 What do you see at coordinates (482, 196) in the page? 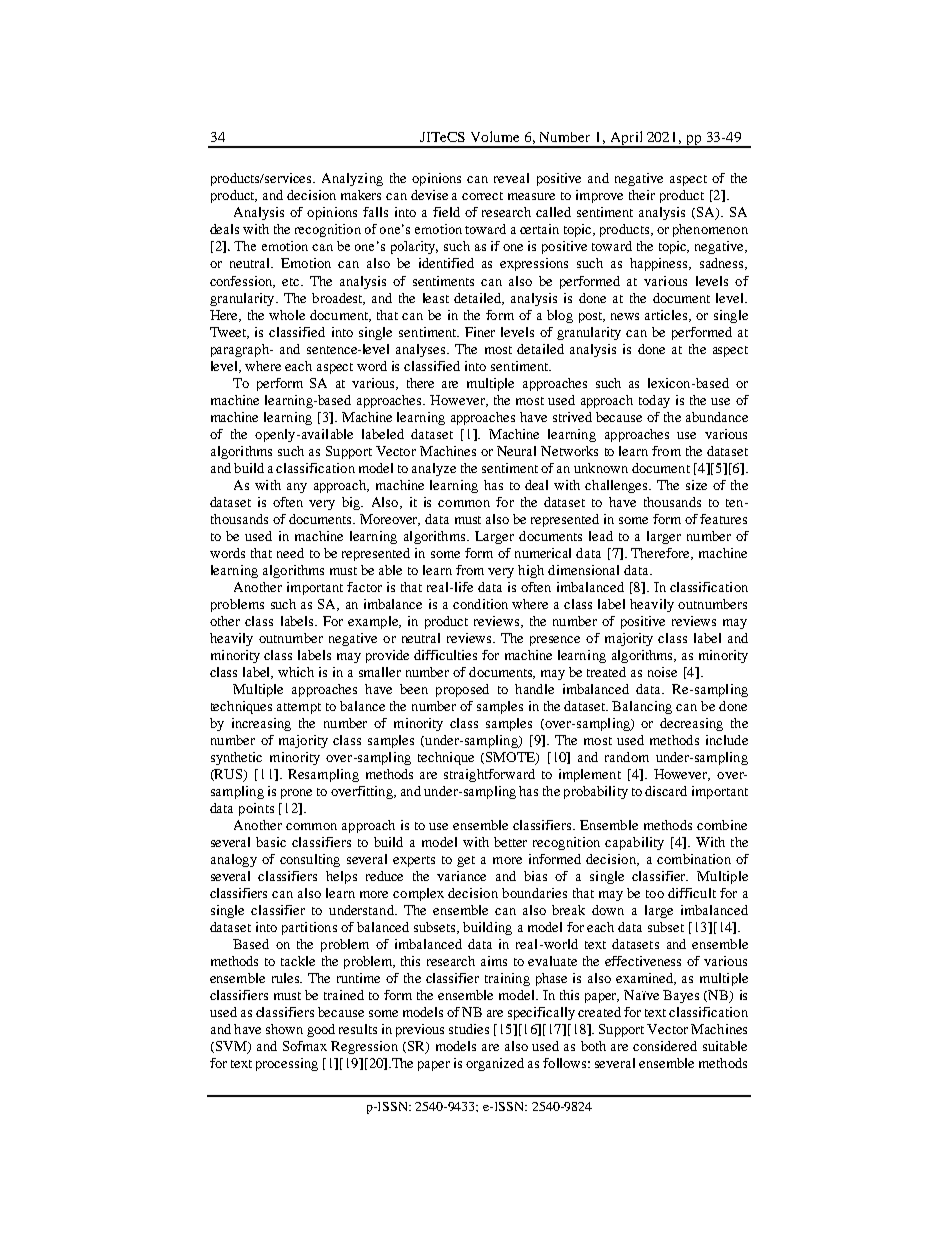
I see `correct` at bounding box center [482, 196].
